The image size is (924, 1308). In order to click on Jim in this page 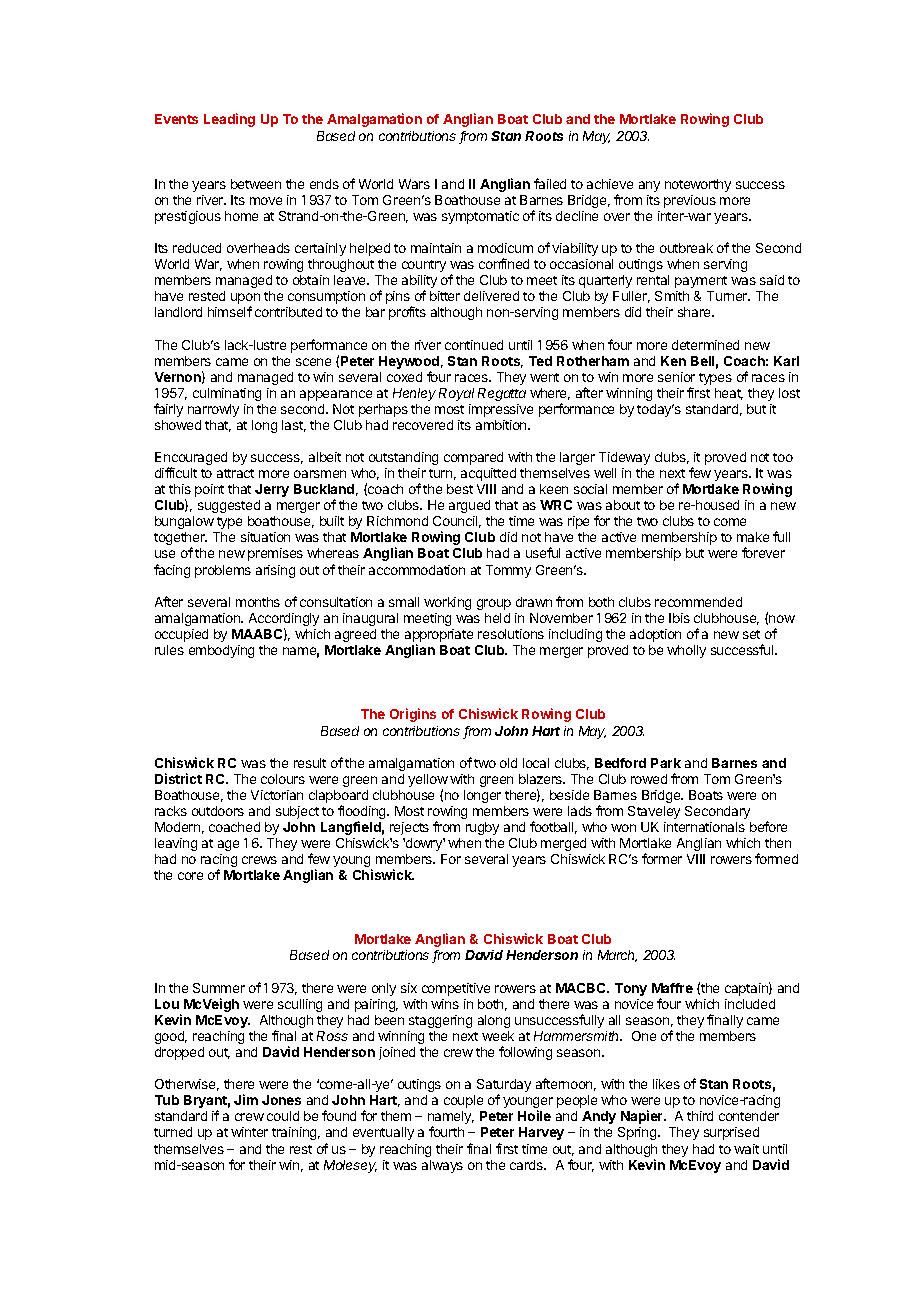, I will do `click(246, 1099)`.
